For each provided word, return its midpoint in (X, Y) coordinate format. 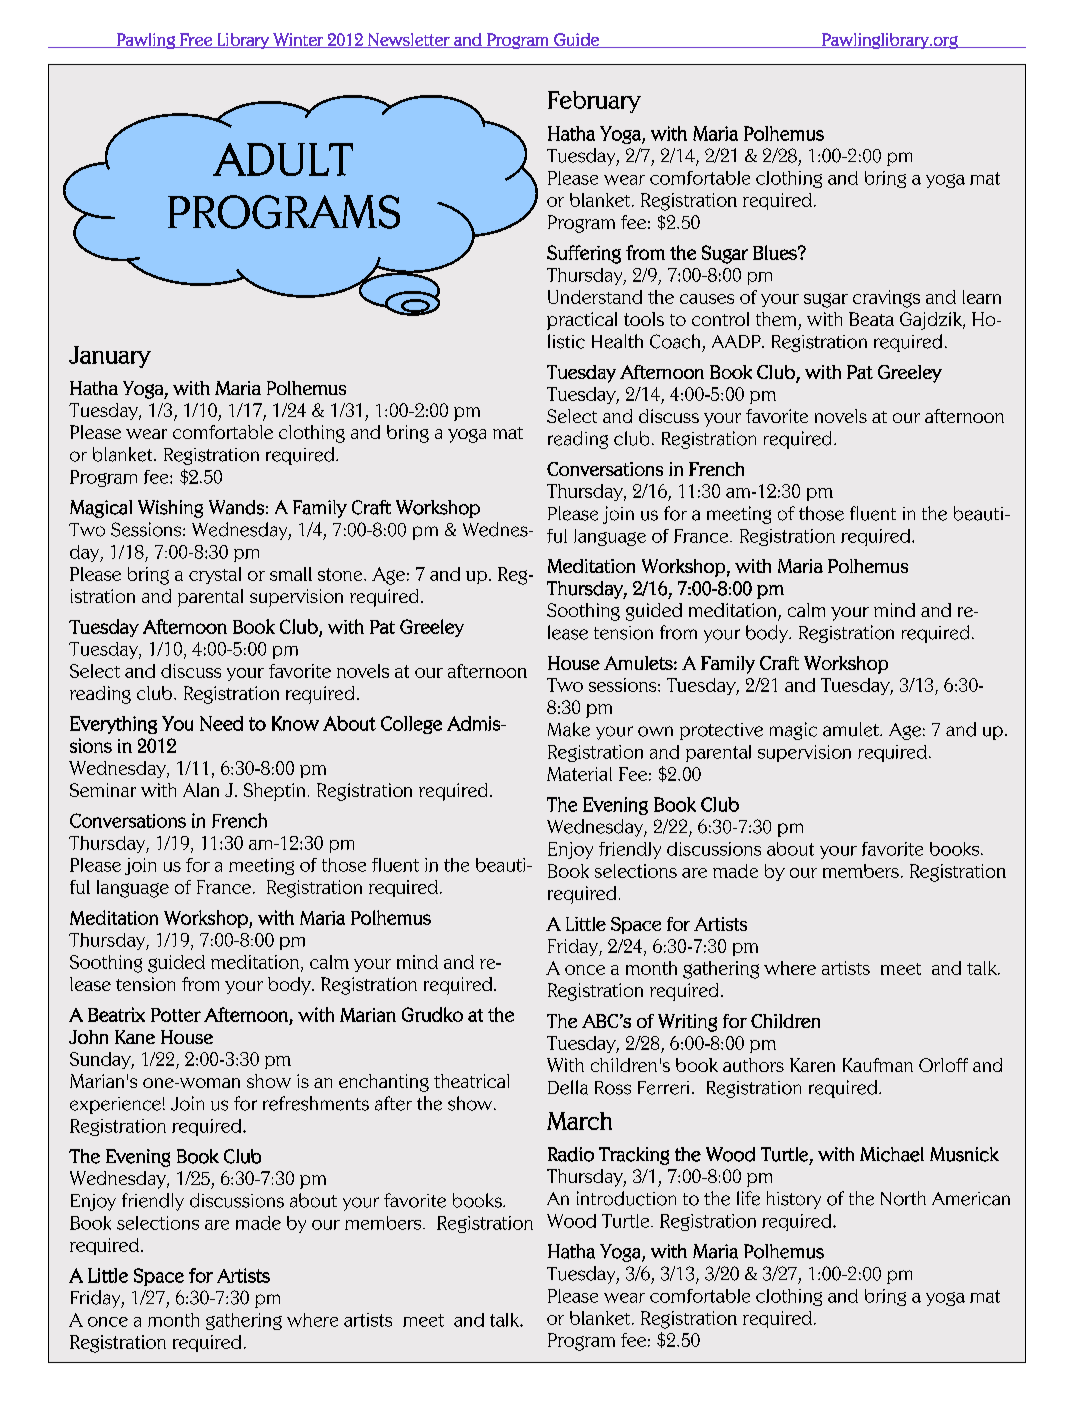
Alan (201, 790)
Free (196, 40)
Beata (871, 319)
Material (579, 774)
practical (582, 321)
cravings (886, 299)
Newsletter (409, 40)
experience (115, 1105)
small (291, 574)
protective (721, 731)
